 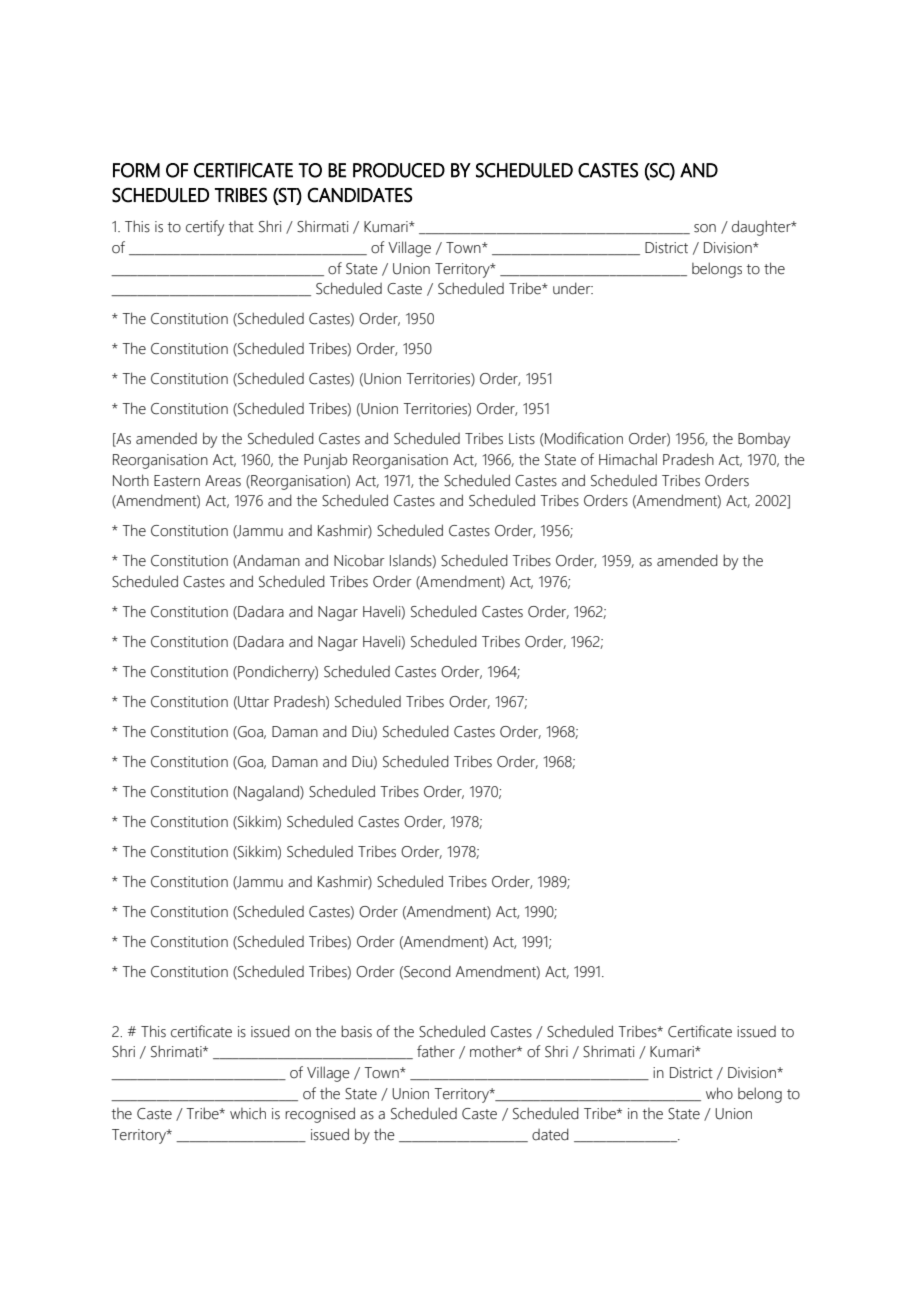 What do you see at coordinates (325, 461) in the page?
I see `Punjab` at bounding box center [325, 461].
